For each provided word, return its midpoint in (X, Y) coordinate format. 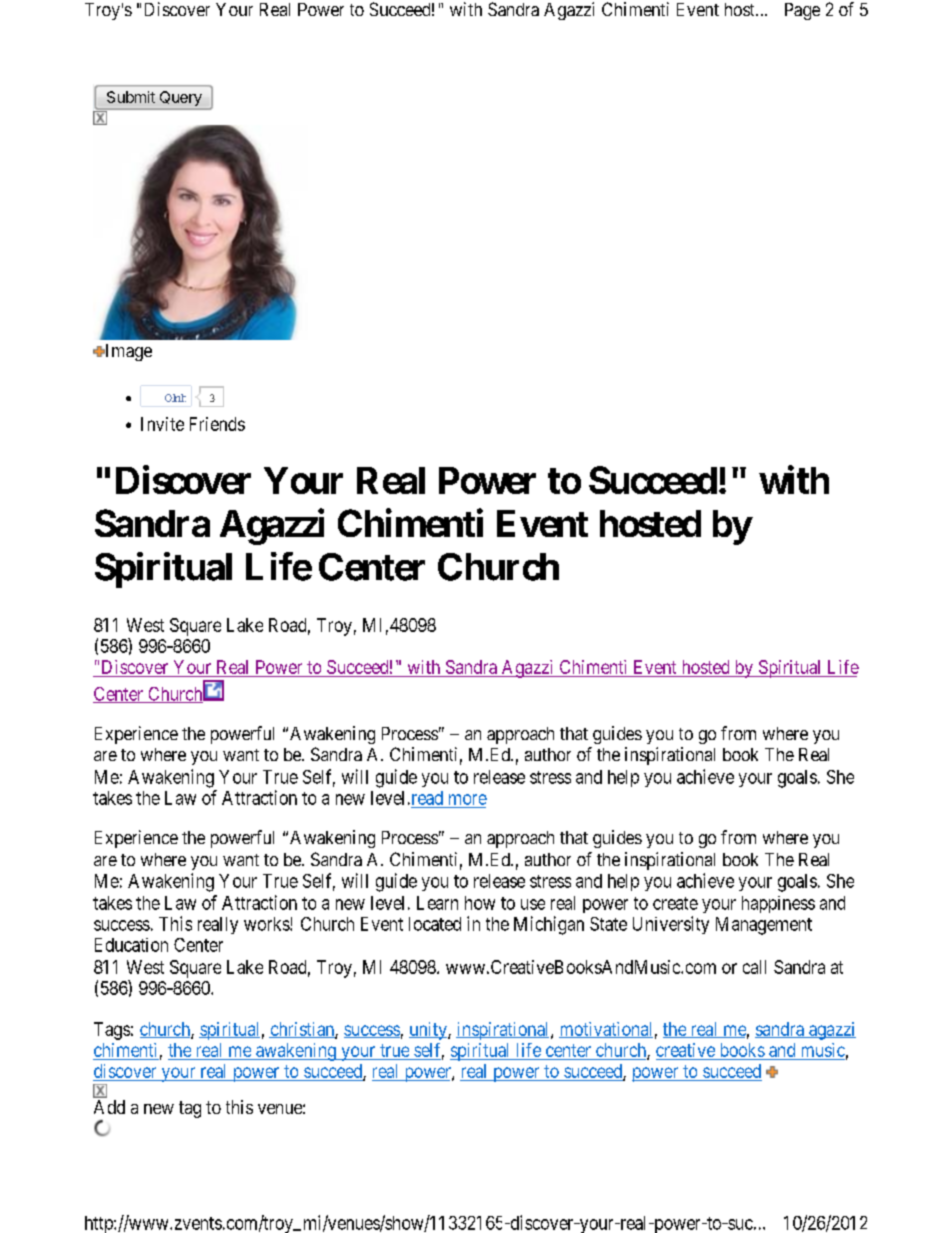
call (754, 967)
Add (109, 1107)
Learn (437, 903)
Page (802, 11)
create (675, 903)
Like (175, 398)
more (468, 799)
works (267, 924)
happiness (778, 904)
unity (429, 1031)
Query (180, 100)
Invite (162, 424)
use (533, 904)
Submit (131, 97)
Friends (217, 424)
